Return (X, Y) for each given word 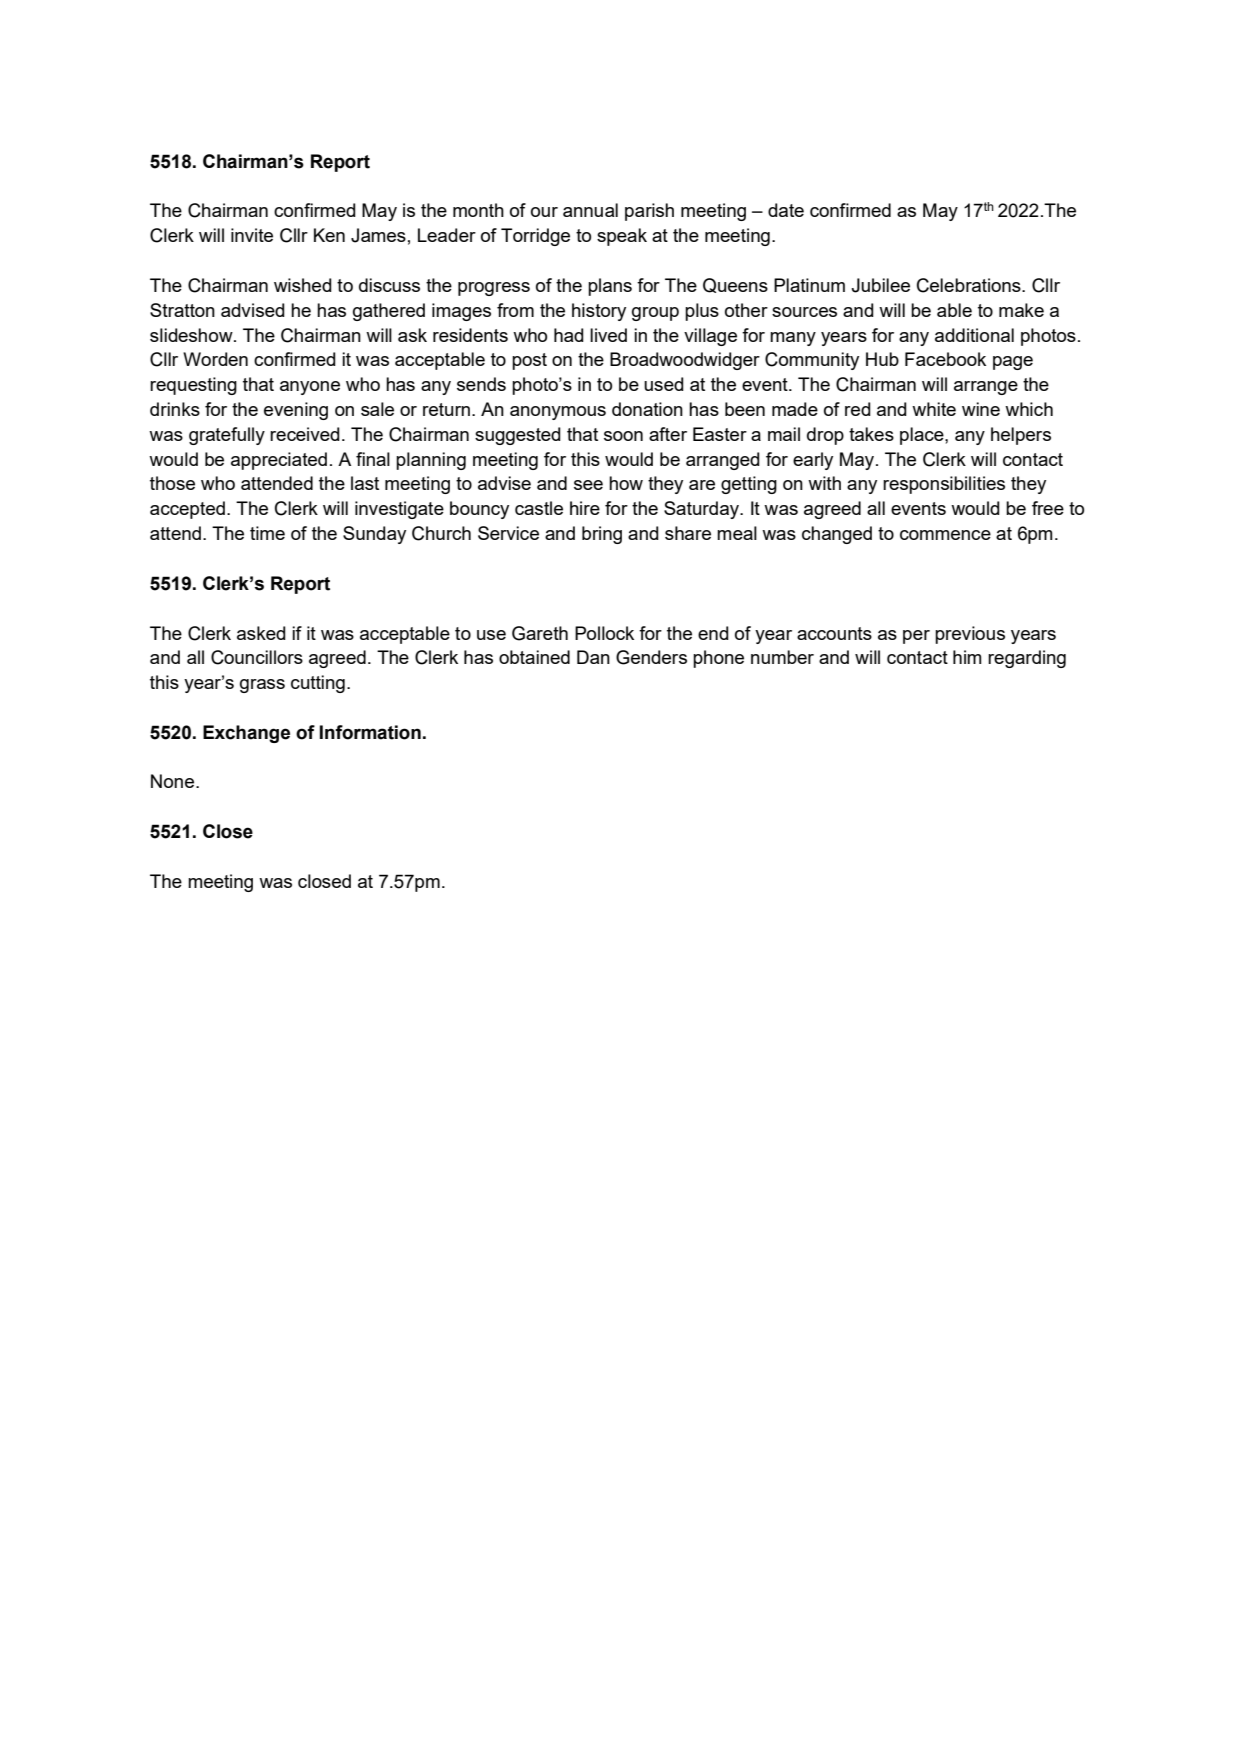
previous (970, 635)
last (365, 483)
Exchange (246, 734)
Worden (215, 359)
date (786, 210)
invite (252, 235)
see (588, 485)
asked (261, 633)
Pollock (604, 633)
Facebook (945, 359)
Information (370, 732)
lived (608, 335)
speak (622, 237)
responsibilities (944, 485)
